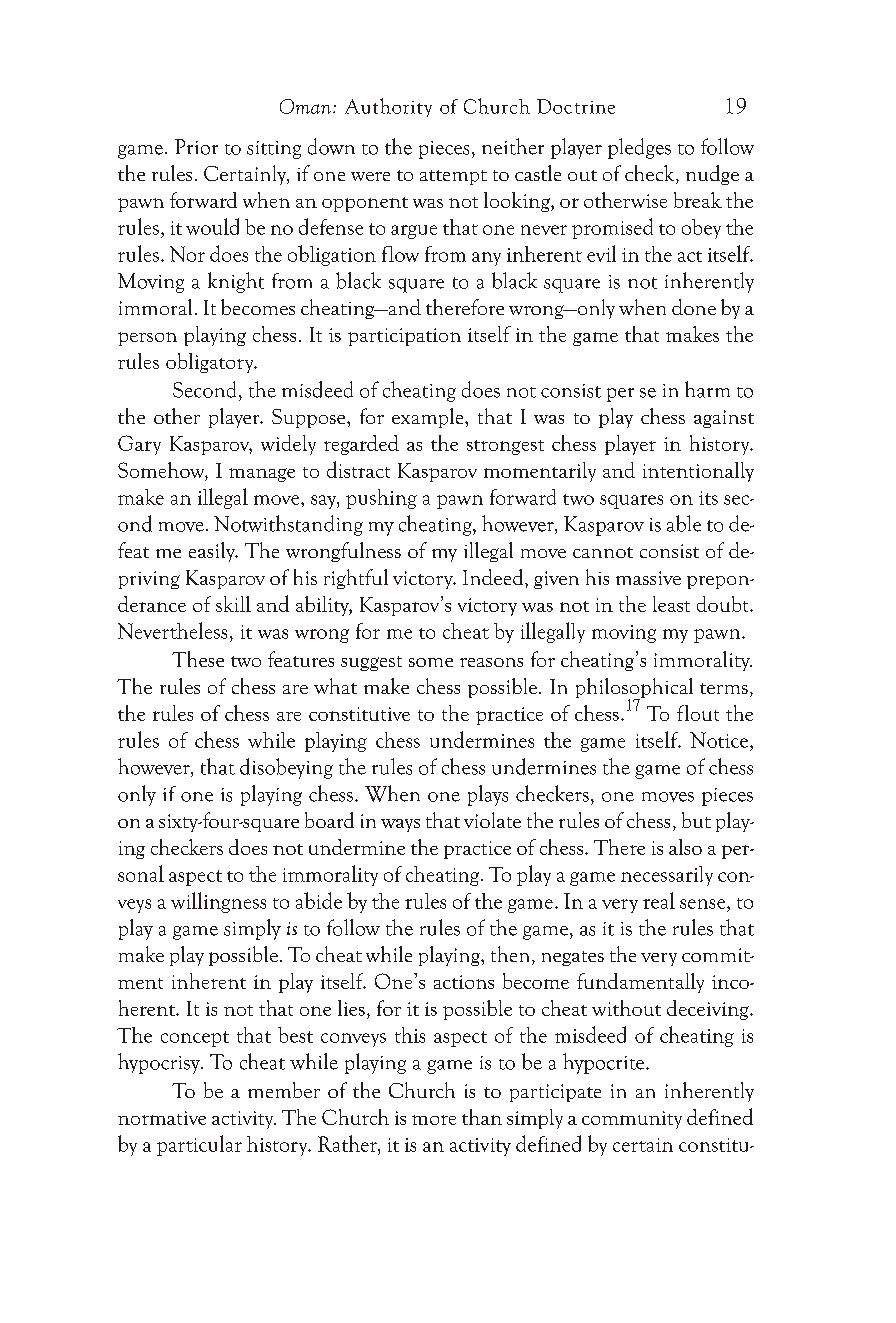  Describe the element at coordinates (453, 177) in the image. I see `attempt` at that location.
